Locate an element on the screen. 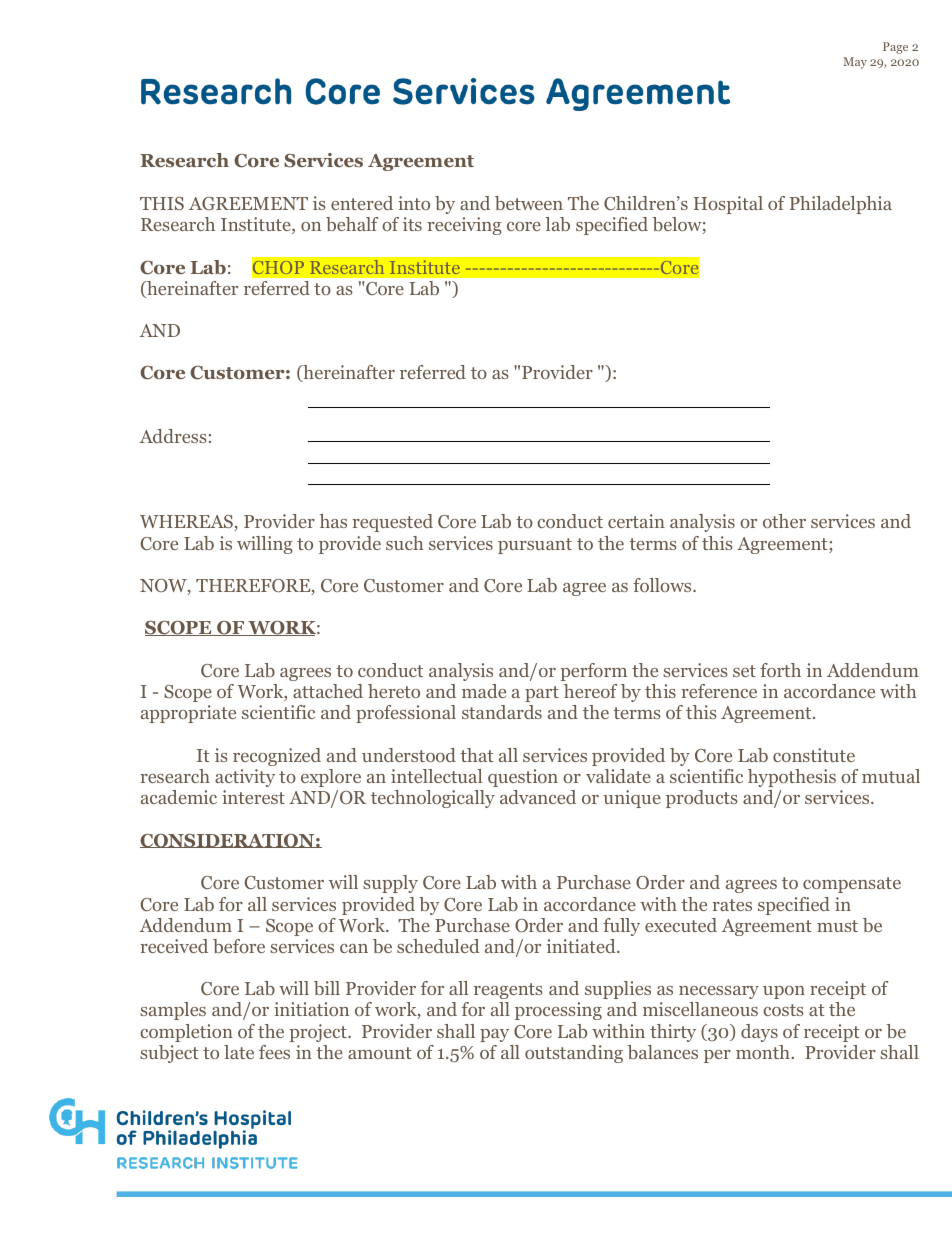 The width and height of the screenshot is (952, 1233). behalf is located at coordinates (352, 224).
